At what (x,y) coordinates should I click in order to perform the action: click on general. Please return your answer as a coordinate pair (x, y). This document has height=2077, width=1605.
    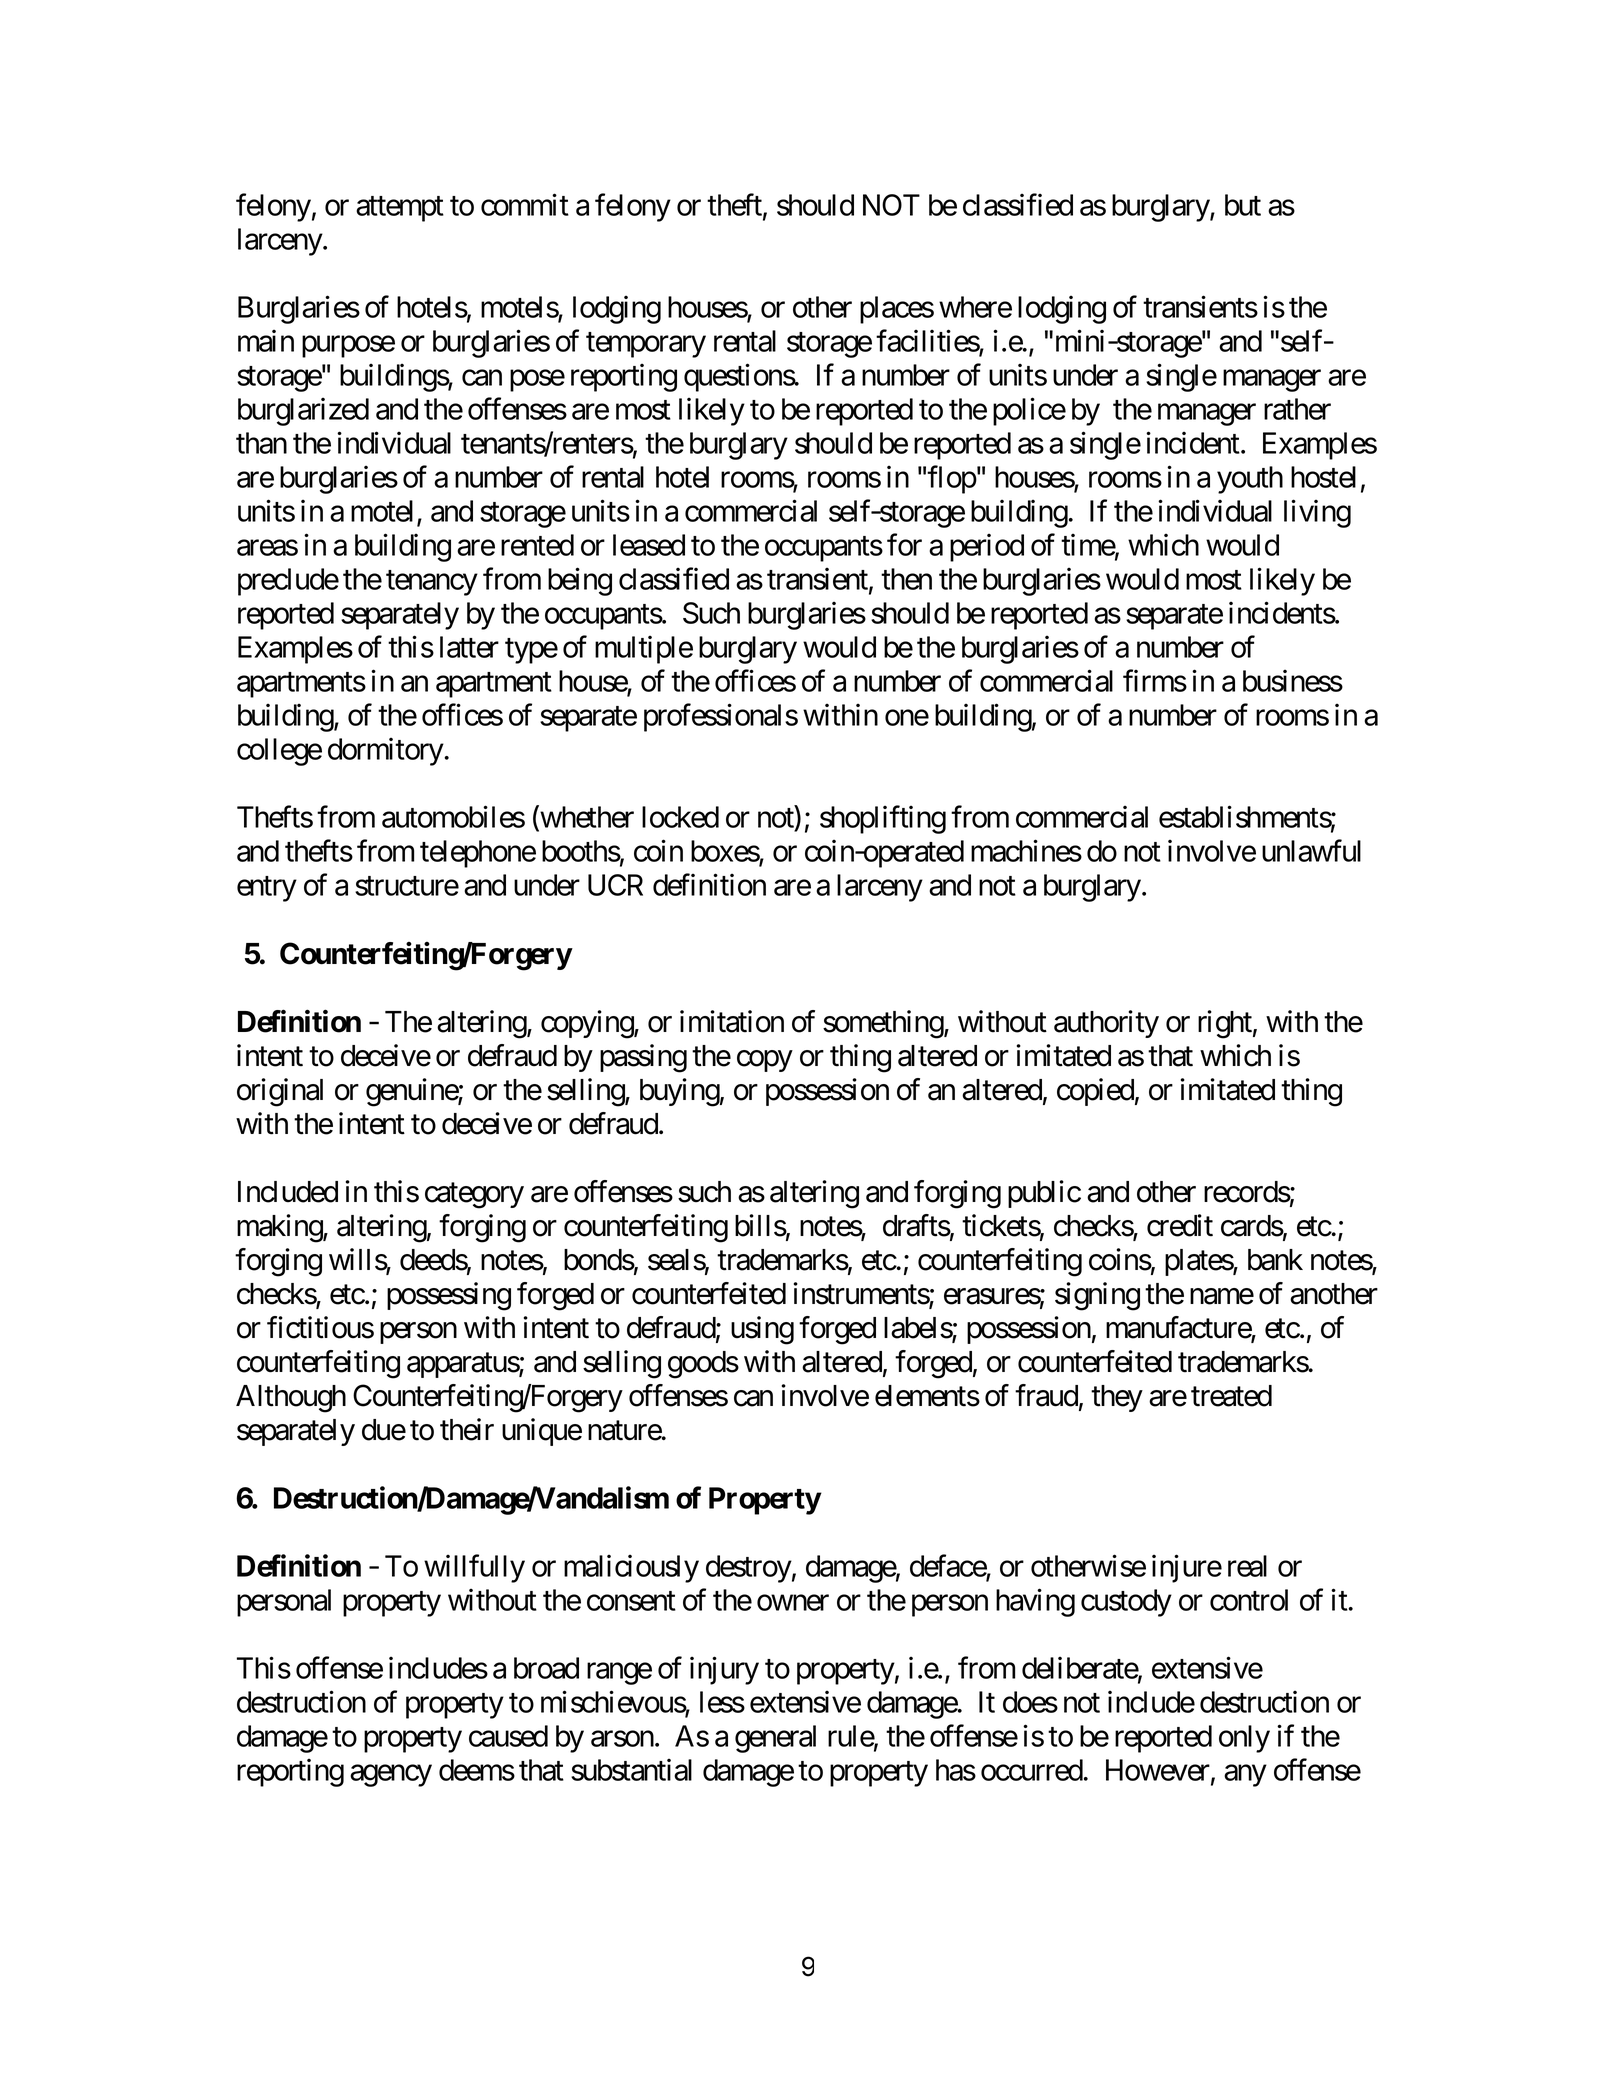
    Looking at the image, I should click on (775, 1739).
